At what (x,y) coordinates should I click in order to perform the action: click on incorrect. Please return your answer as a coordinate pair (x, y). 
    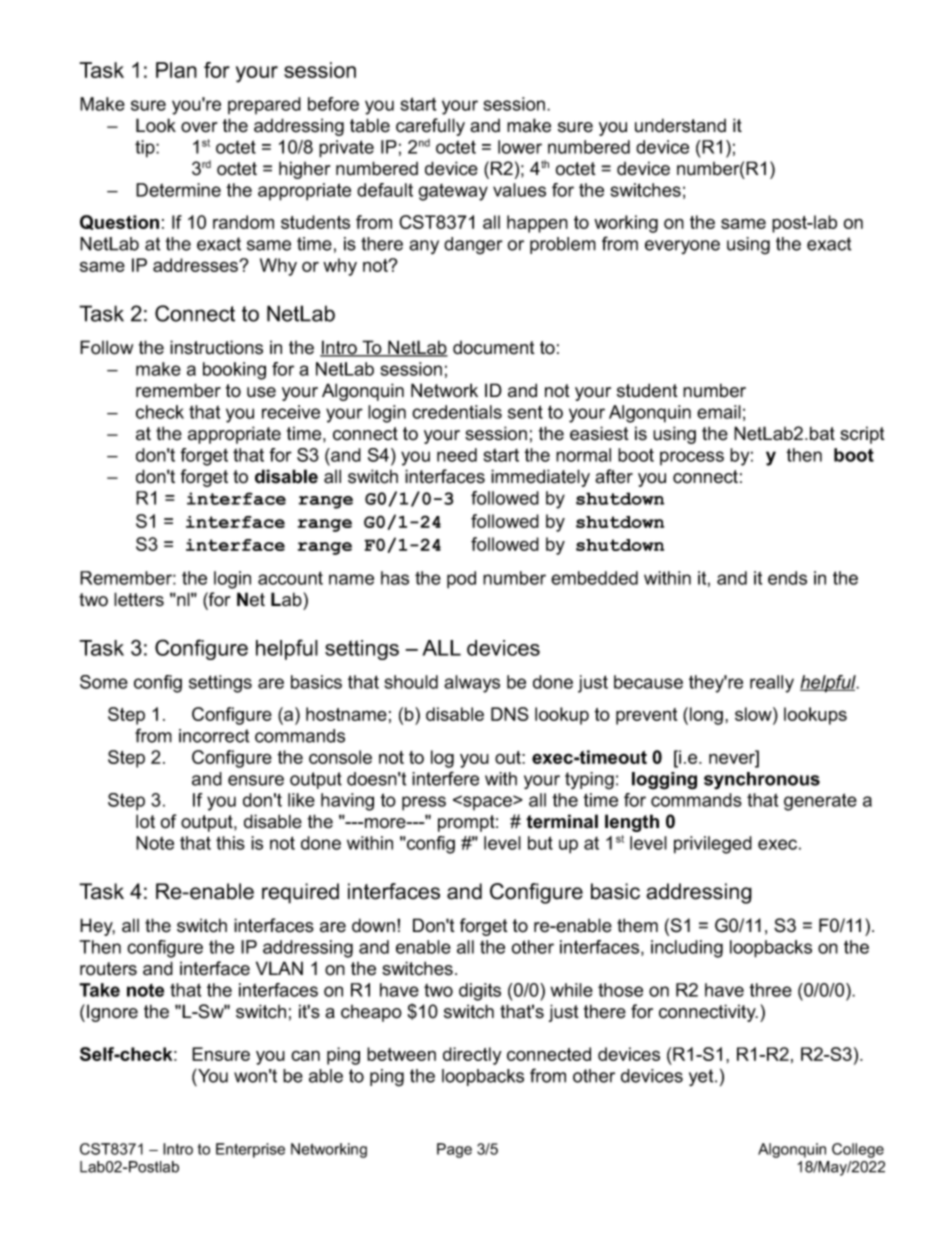
    Looking at the image, I should click on (214, 736).
